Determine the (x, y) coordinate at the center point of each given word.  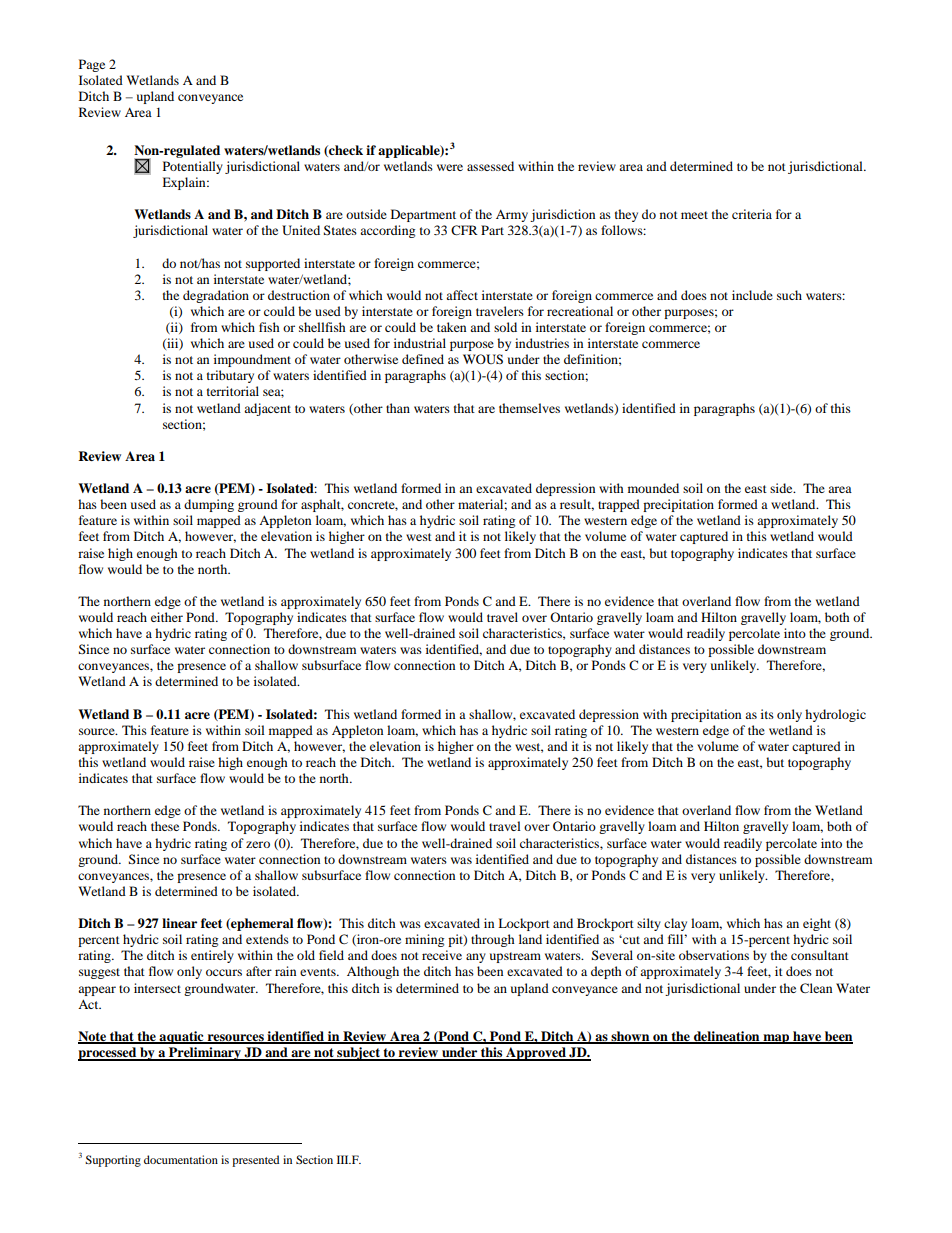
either (167, 617)
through (493, 940)
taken (451, 327)
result (577, 505)
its (767, 714)
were (450, 167)
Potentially (193, 167)
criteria (752, 214)
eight (817, 924)
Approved (536, 1054)
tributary (230, 376)
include (752, 295)
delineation (727, 1037)
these (165, 826)
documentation (181, 1159)
